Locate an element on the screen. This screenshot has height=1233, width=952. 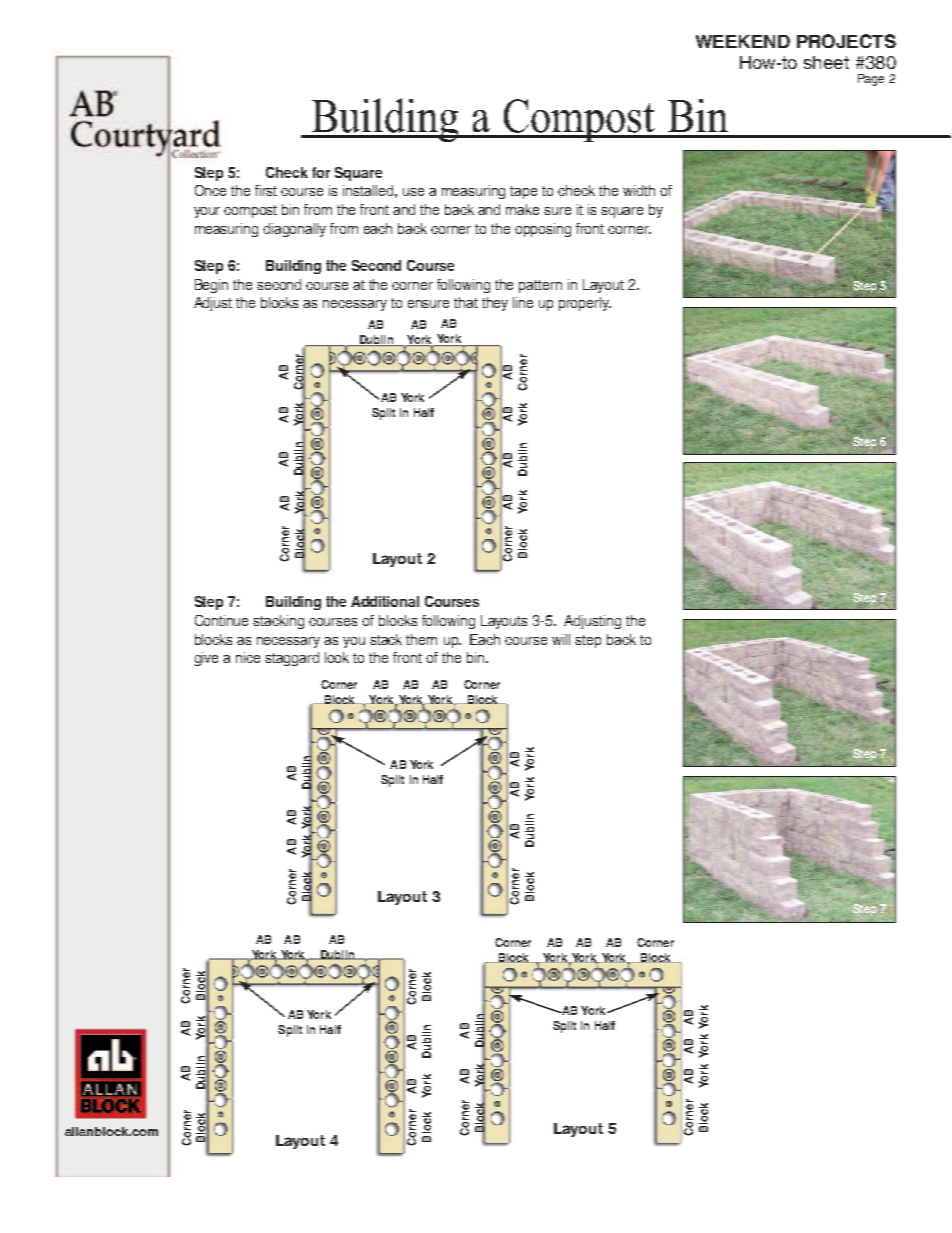
nice is located at coordinates (248, 657).
